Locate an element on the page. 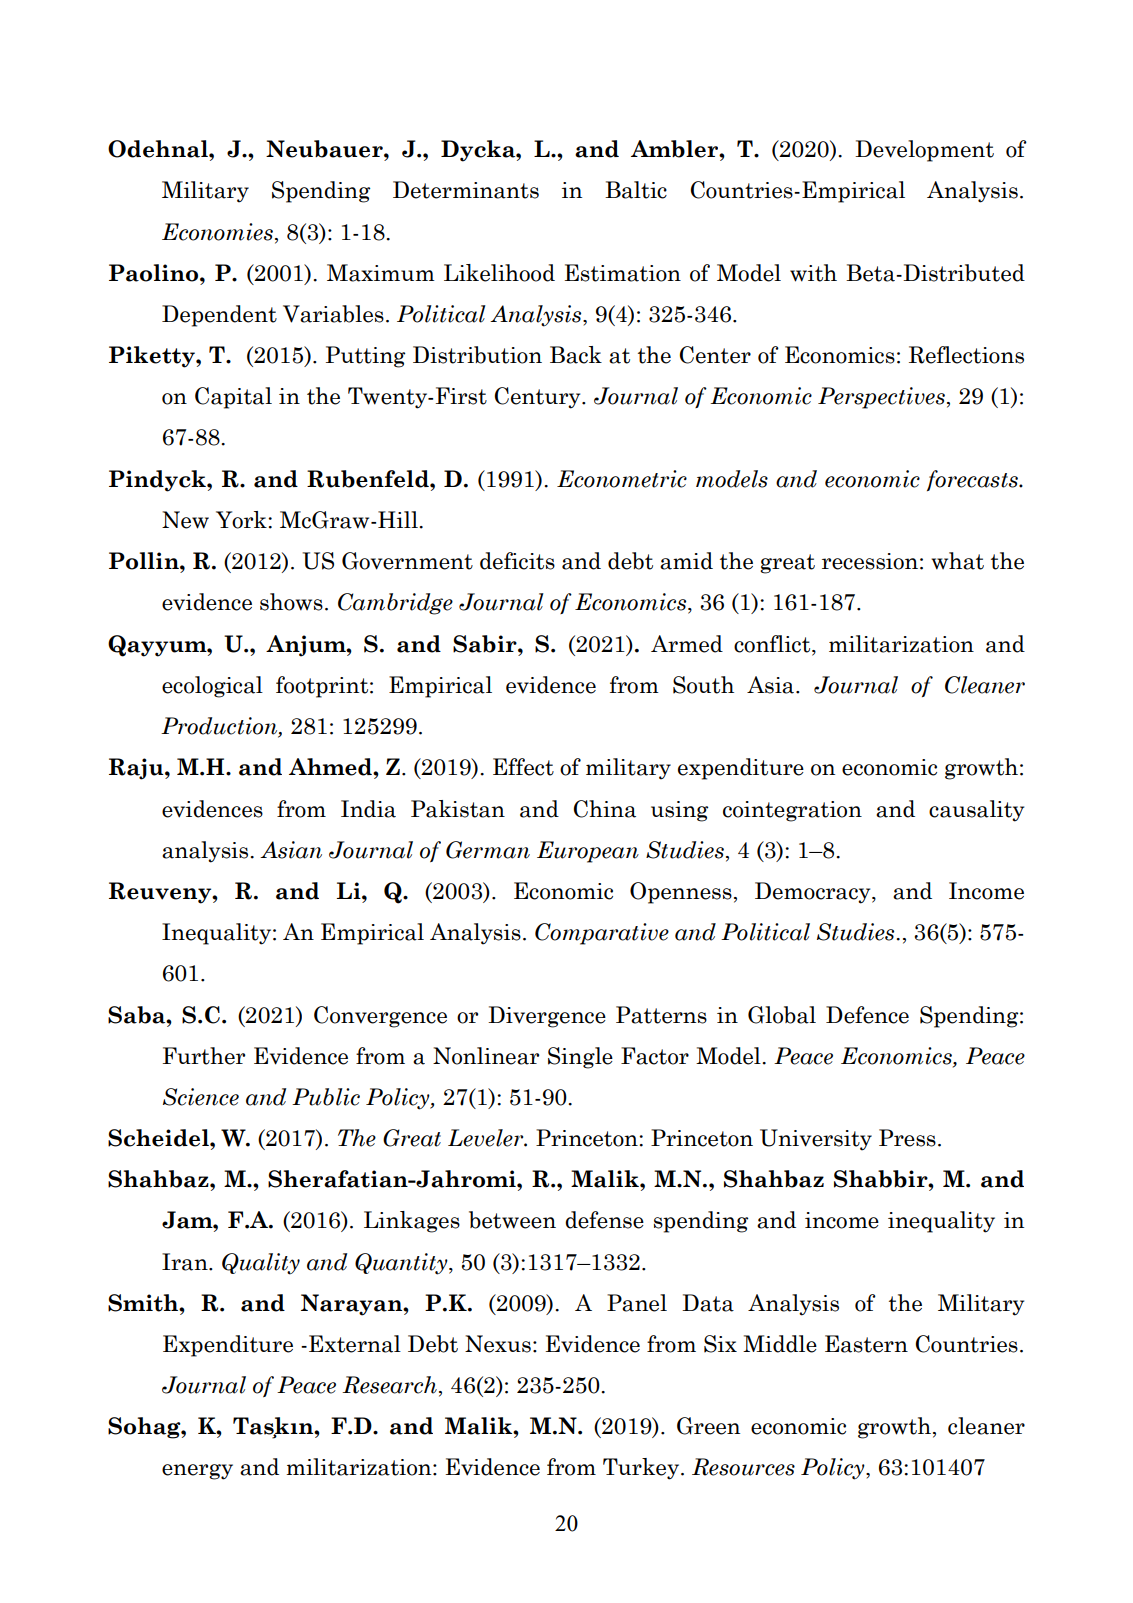 The image size is (1133, 1603). Eastern is located at coordinates (866, 1344).
